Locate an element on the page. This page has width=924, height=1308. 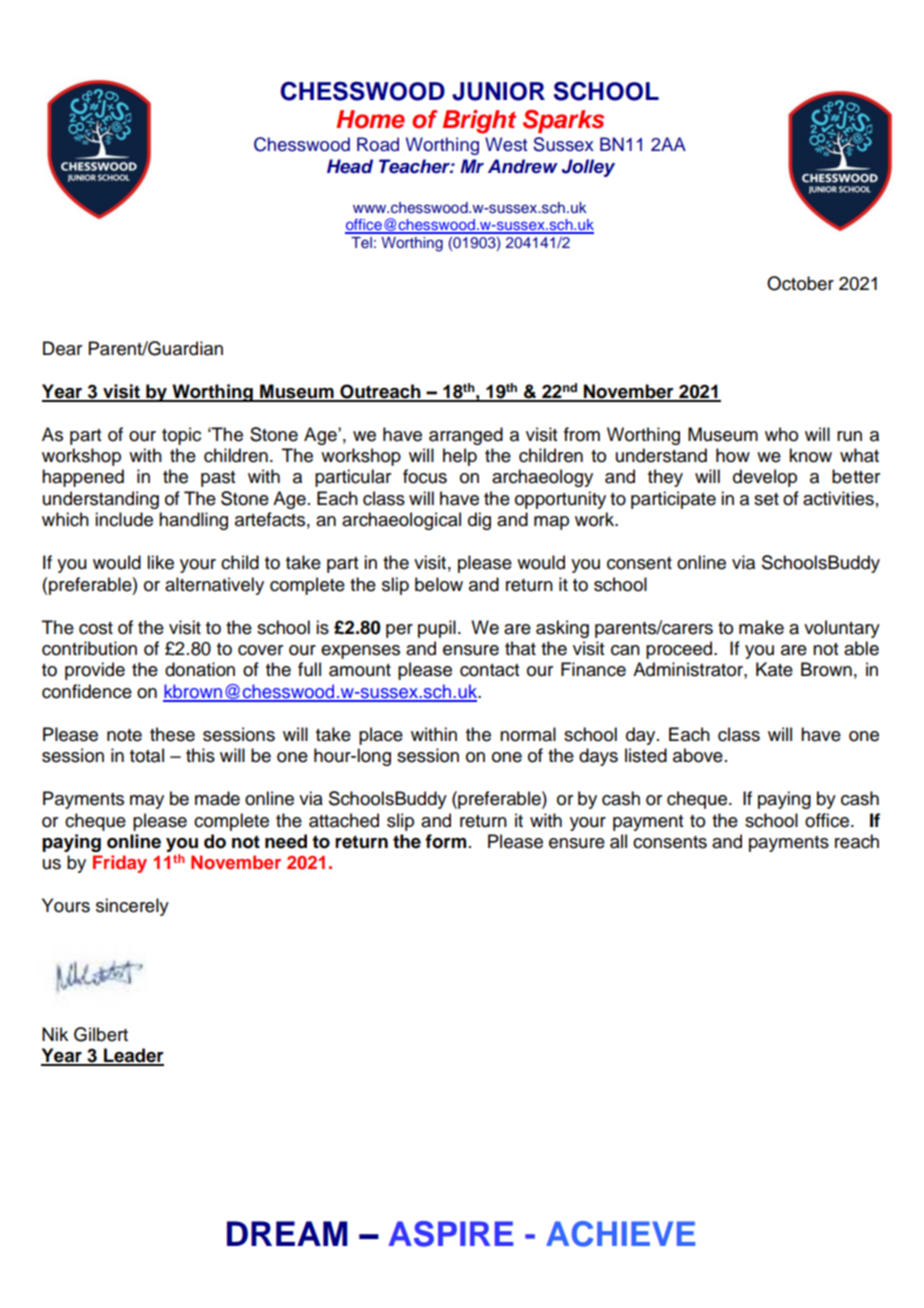
normal is located at coordinates (528, 734).
